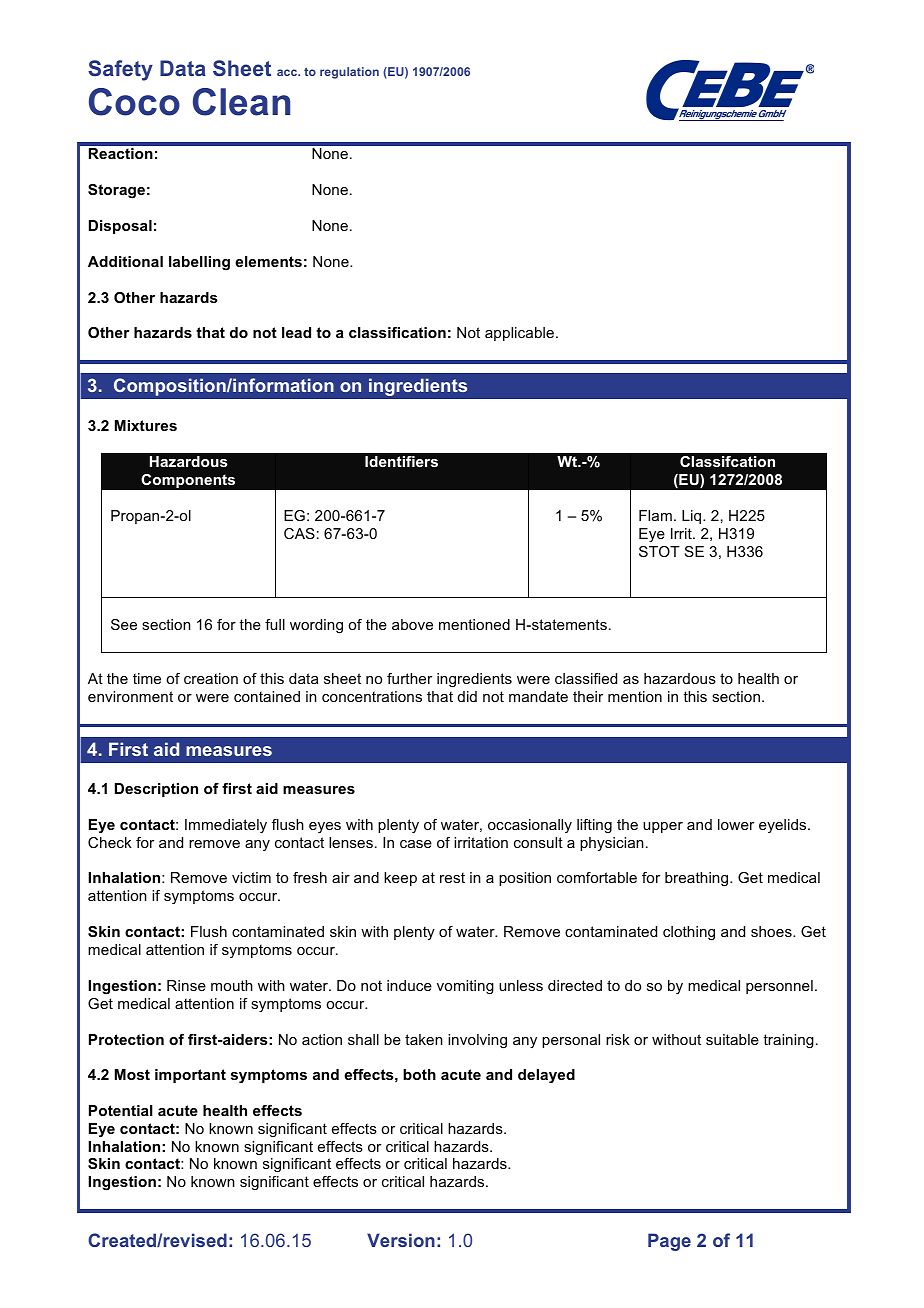  What do you see at coordinates (689, 933) in the screenshot?
I see `clothing` at bounding box center [689, 933].
